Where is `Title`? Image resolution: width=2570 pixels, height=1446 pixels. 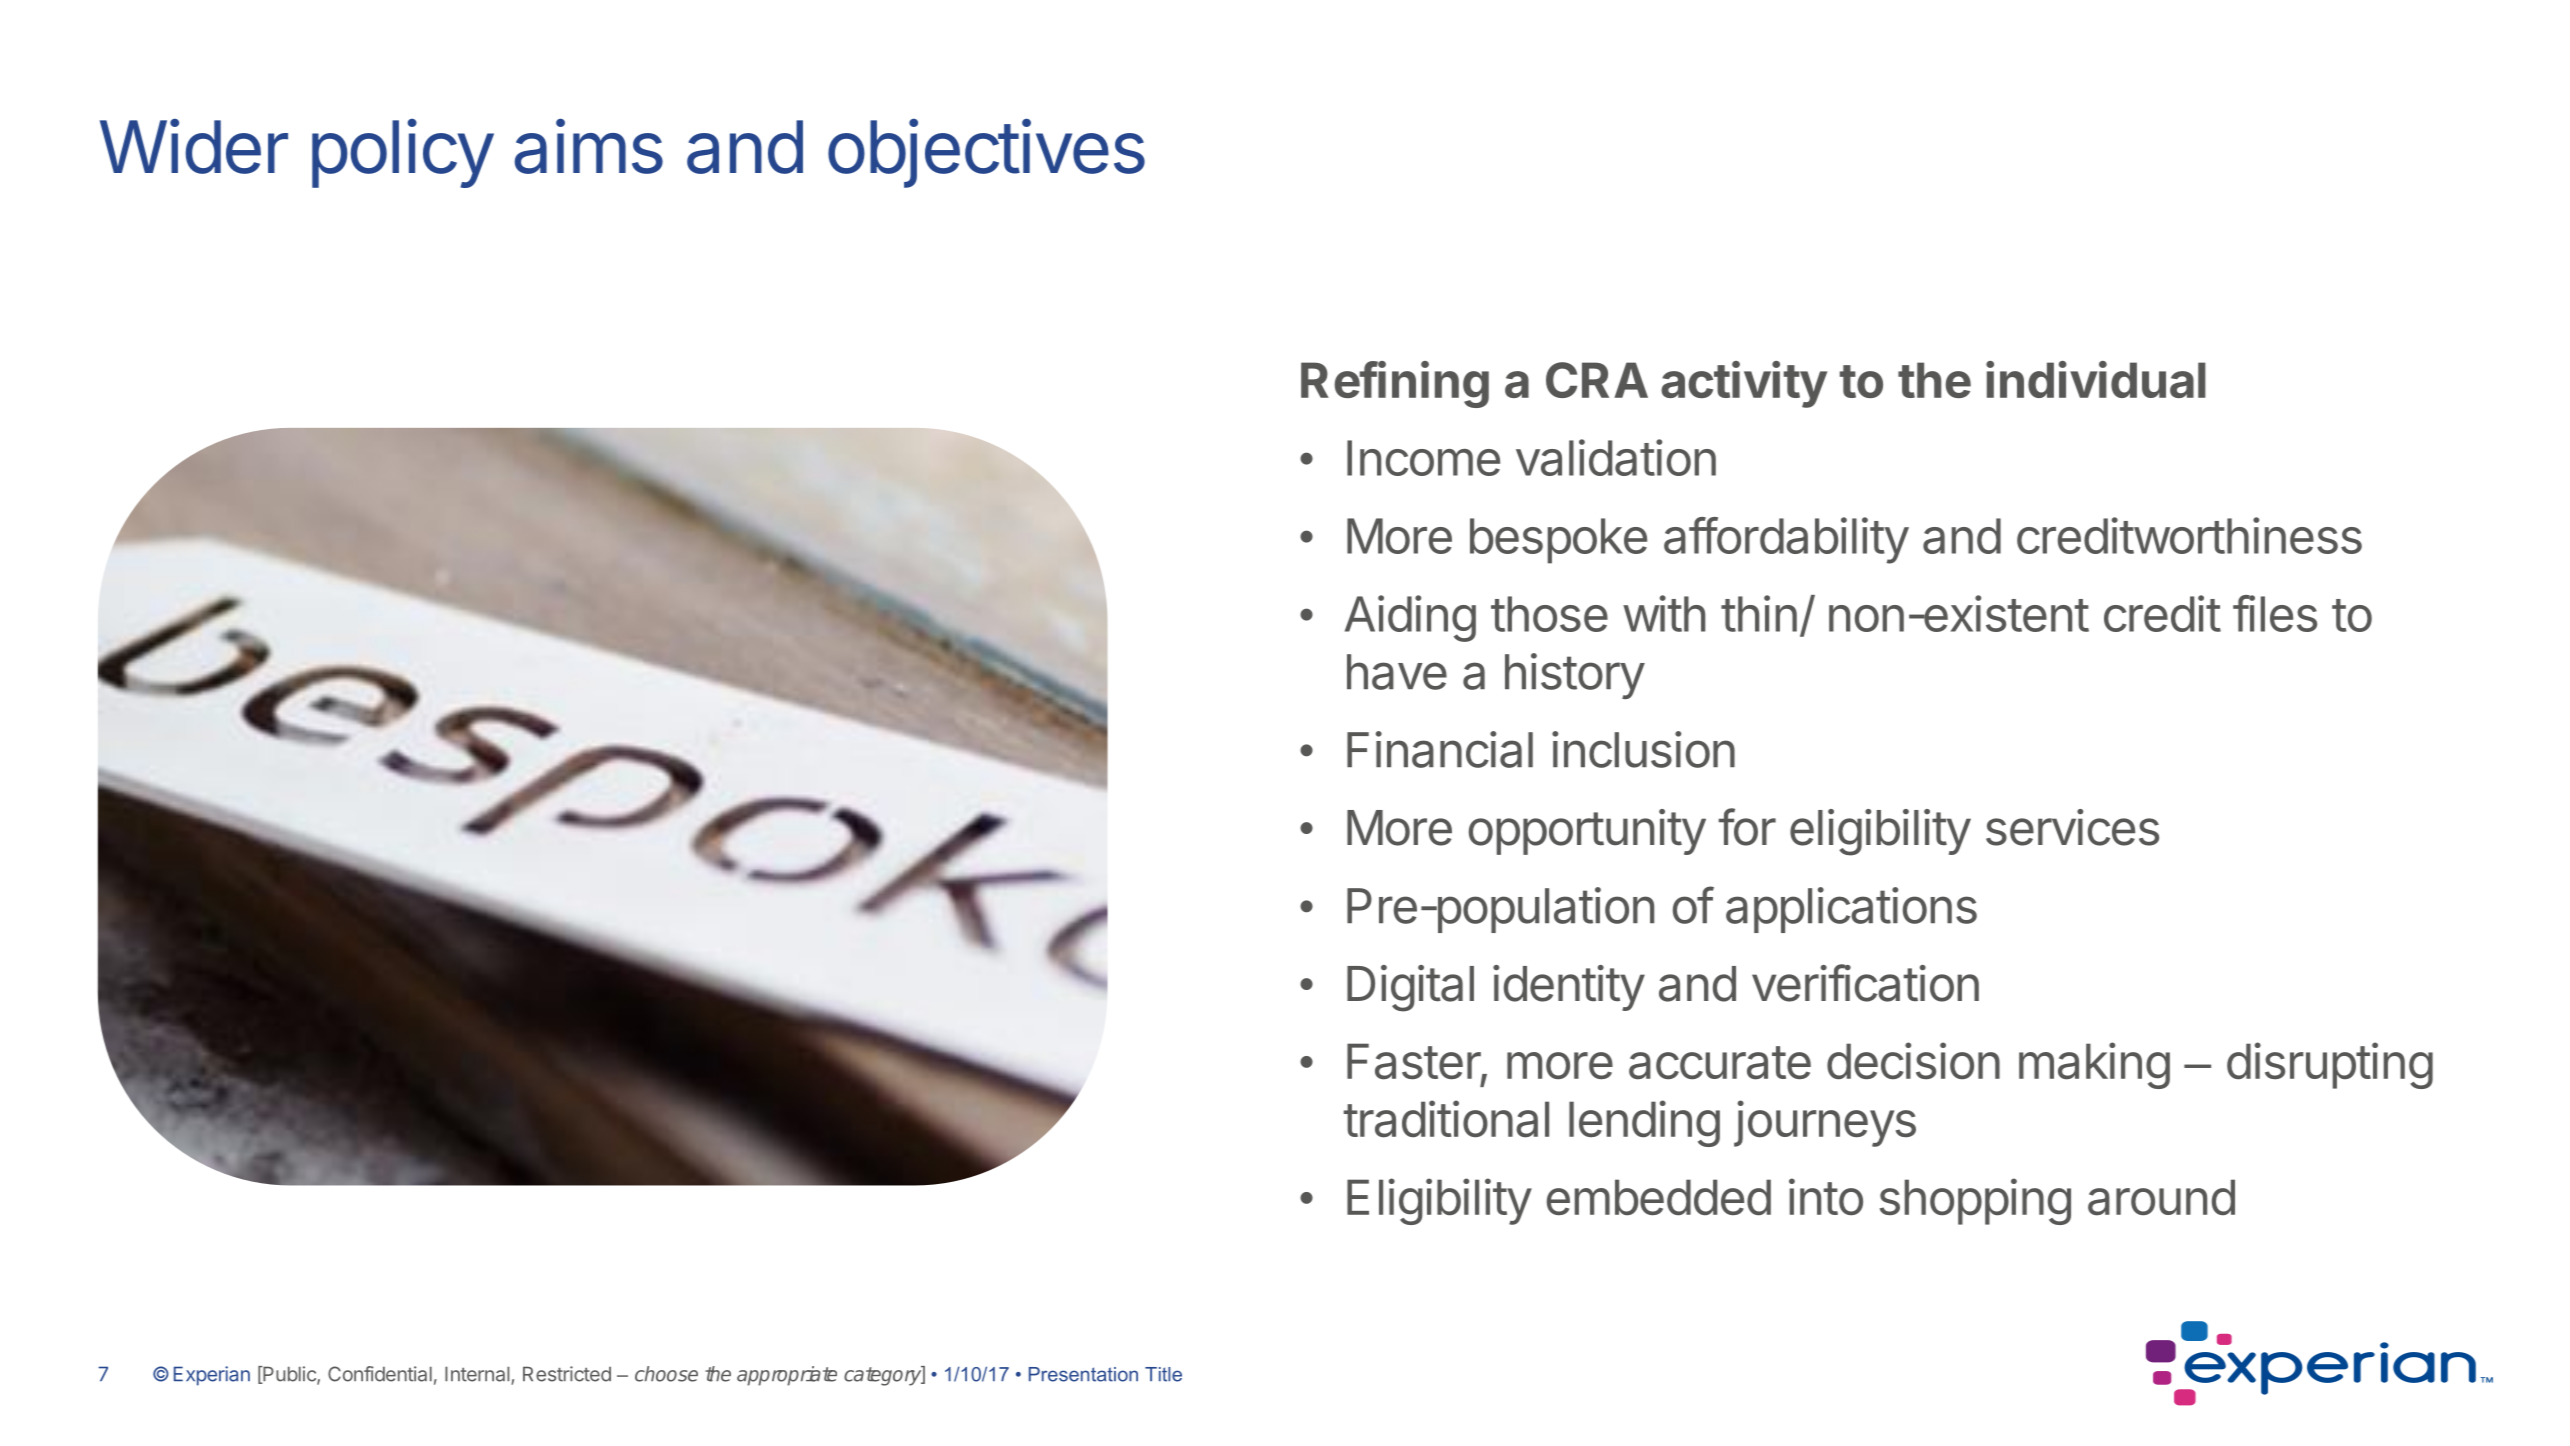 Title is located at coordinates (1163, 1374).
